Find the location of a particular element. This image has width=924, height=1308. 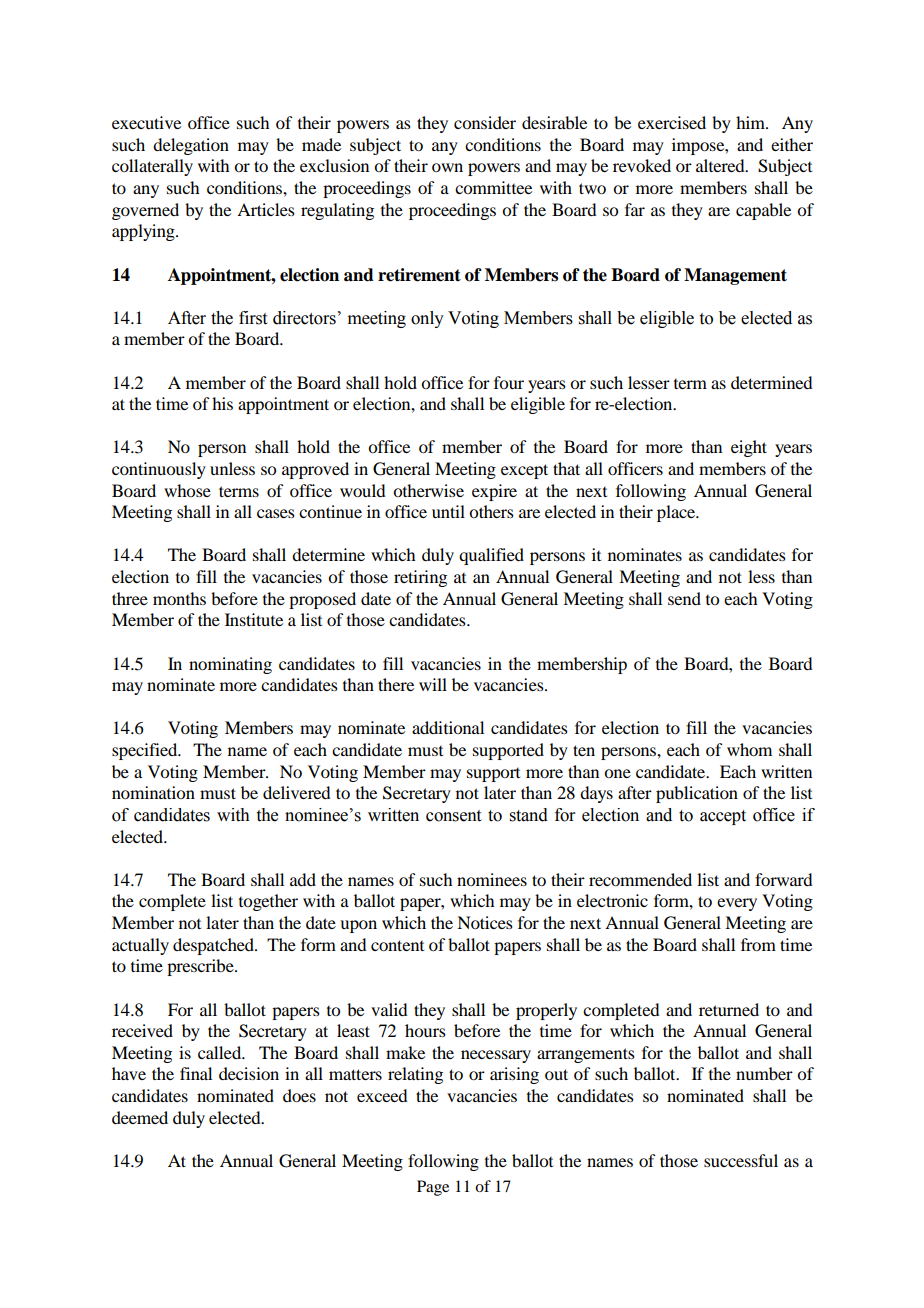

delegation is located at coordinates (191, 146).
